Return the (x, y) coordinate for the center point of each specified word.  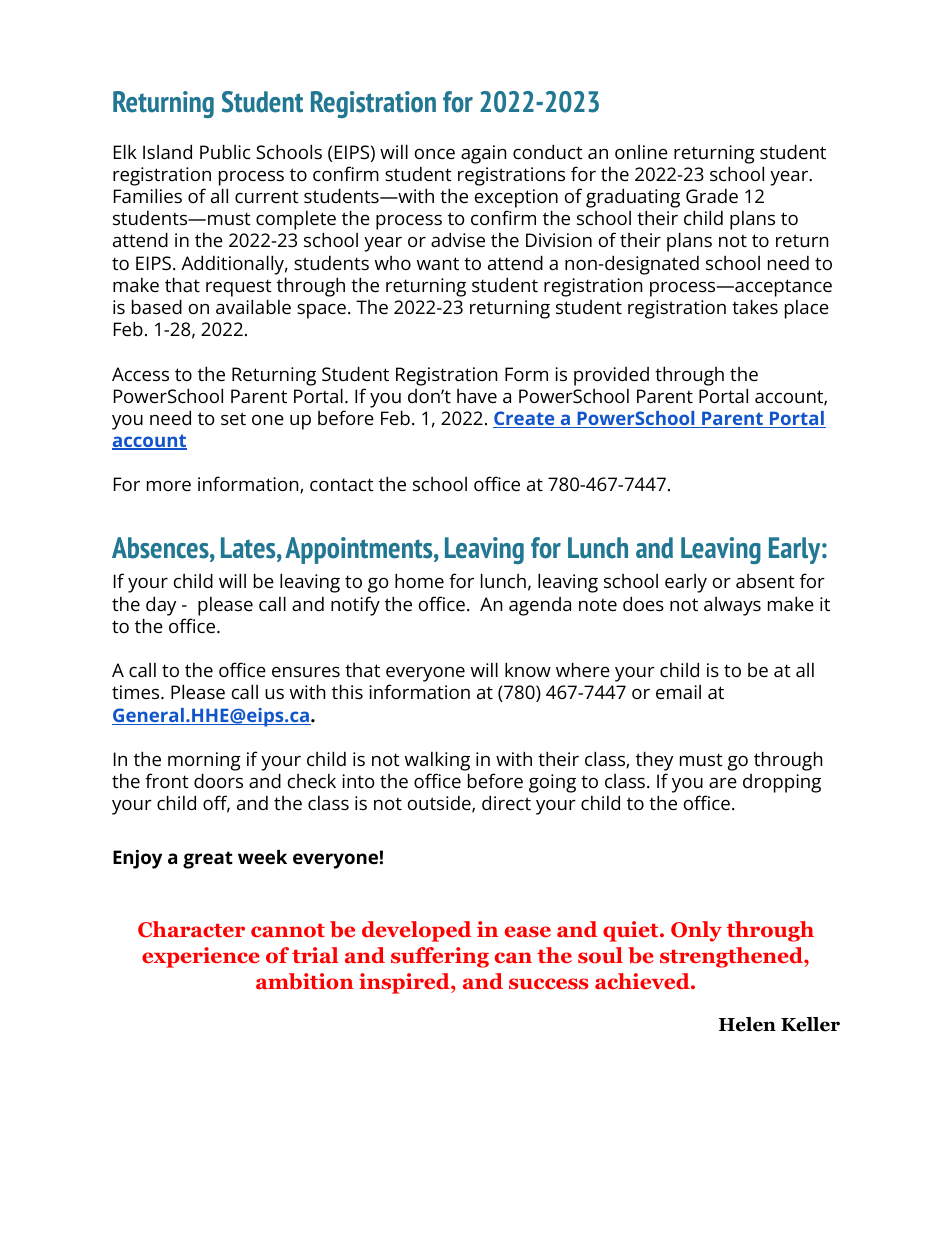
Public (225, 151)
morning (204, 761)
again (483, 154)
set (233, 418)
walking (437, 761)
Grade (712, 195)
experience (201, 957)
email (678, 692)
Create (525, 419)
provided (611, 376)
